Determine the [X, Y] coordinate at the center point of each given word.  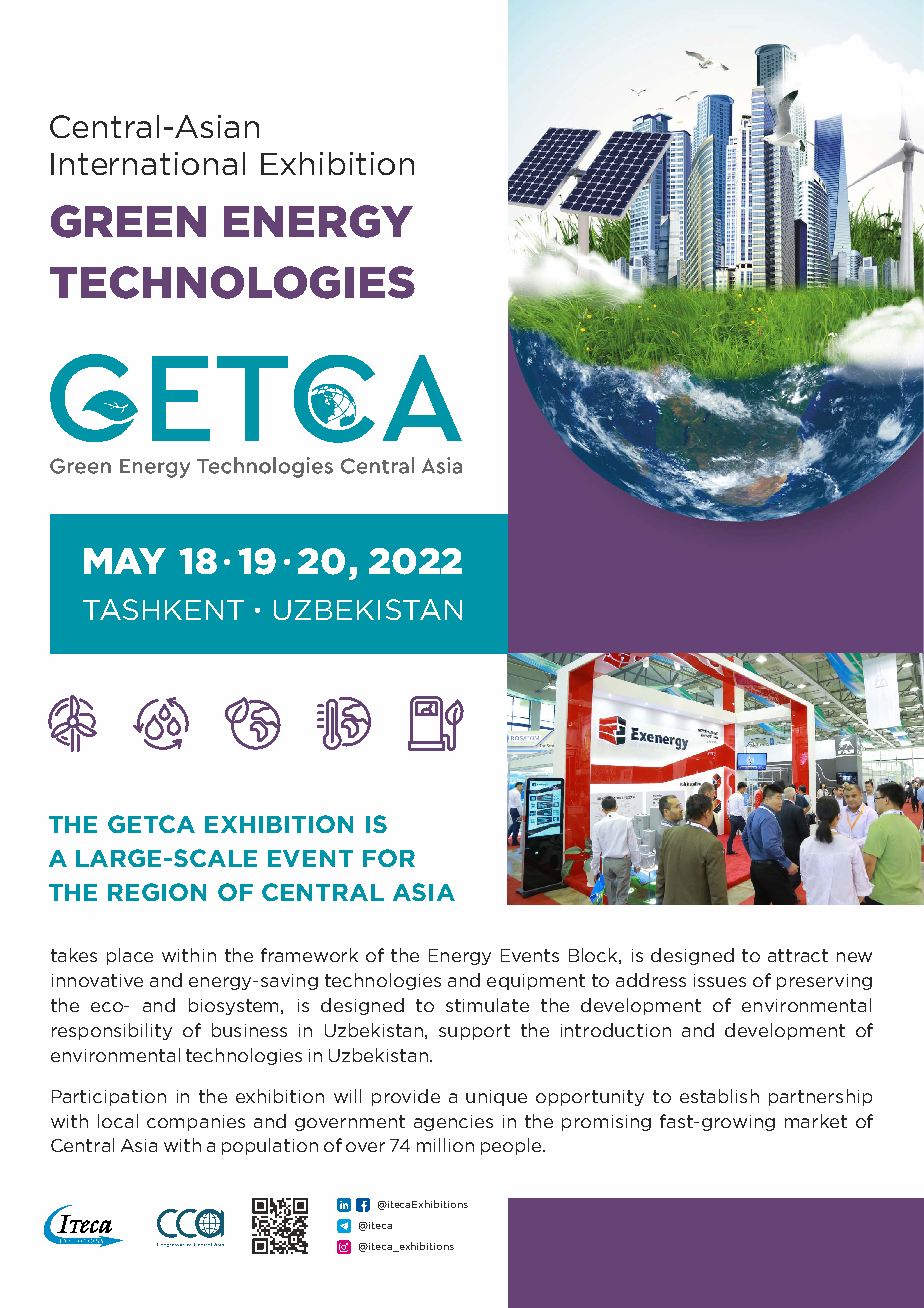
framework [309, 955]
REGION [157, 892]
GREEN [128, 221]
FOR [389, 858]
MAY [125, 561]
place [130, 956]
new [854, 957]
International [148, 163]
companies [196, 1123]
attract [798, 955]
